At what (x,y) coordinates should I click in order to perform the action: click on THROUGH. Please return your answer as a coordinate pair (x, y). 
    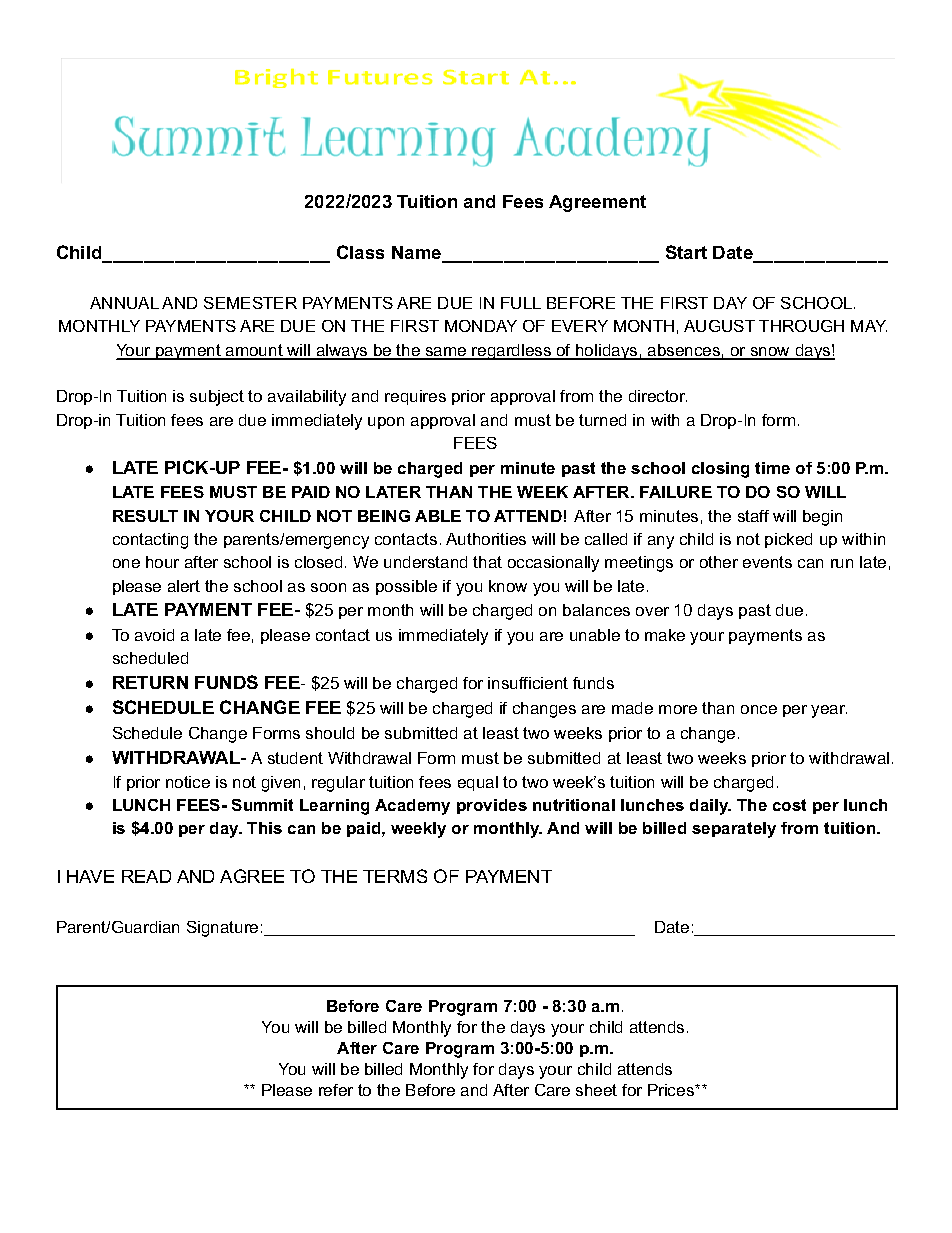
    Looking at the image, I should click on (801, 326).
